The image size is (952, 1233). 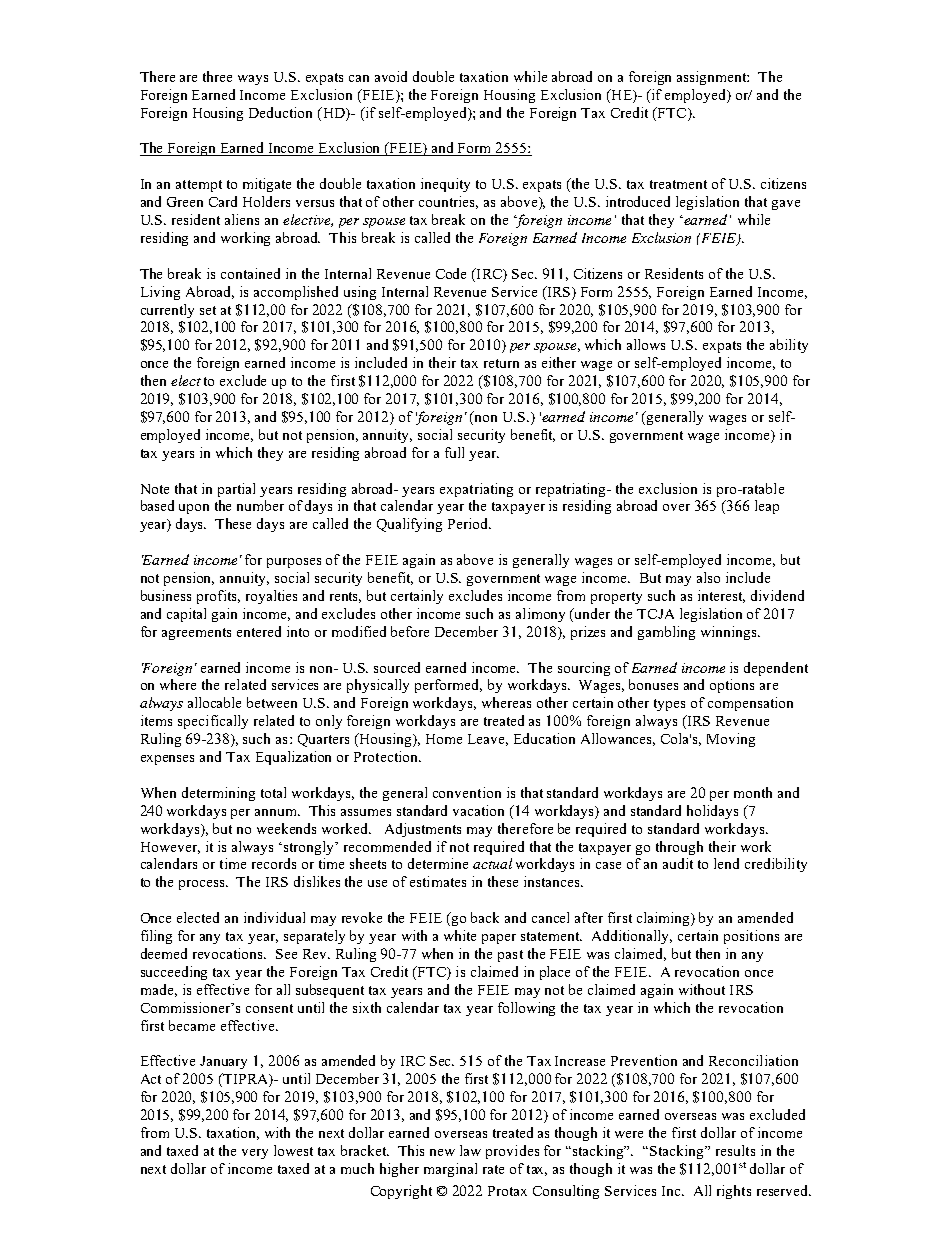 I want to click on determining, so click(x=218, y=794).
